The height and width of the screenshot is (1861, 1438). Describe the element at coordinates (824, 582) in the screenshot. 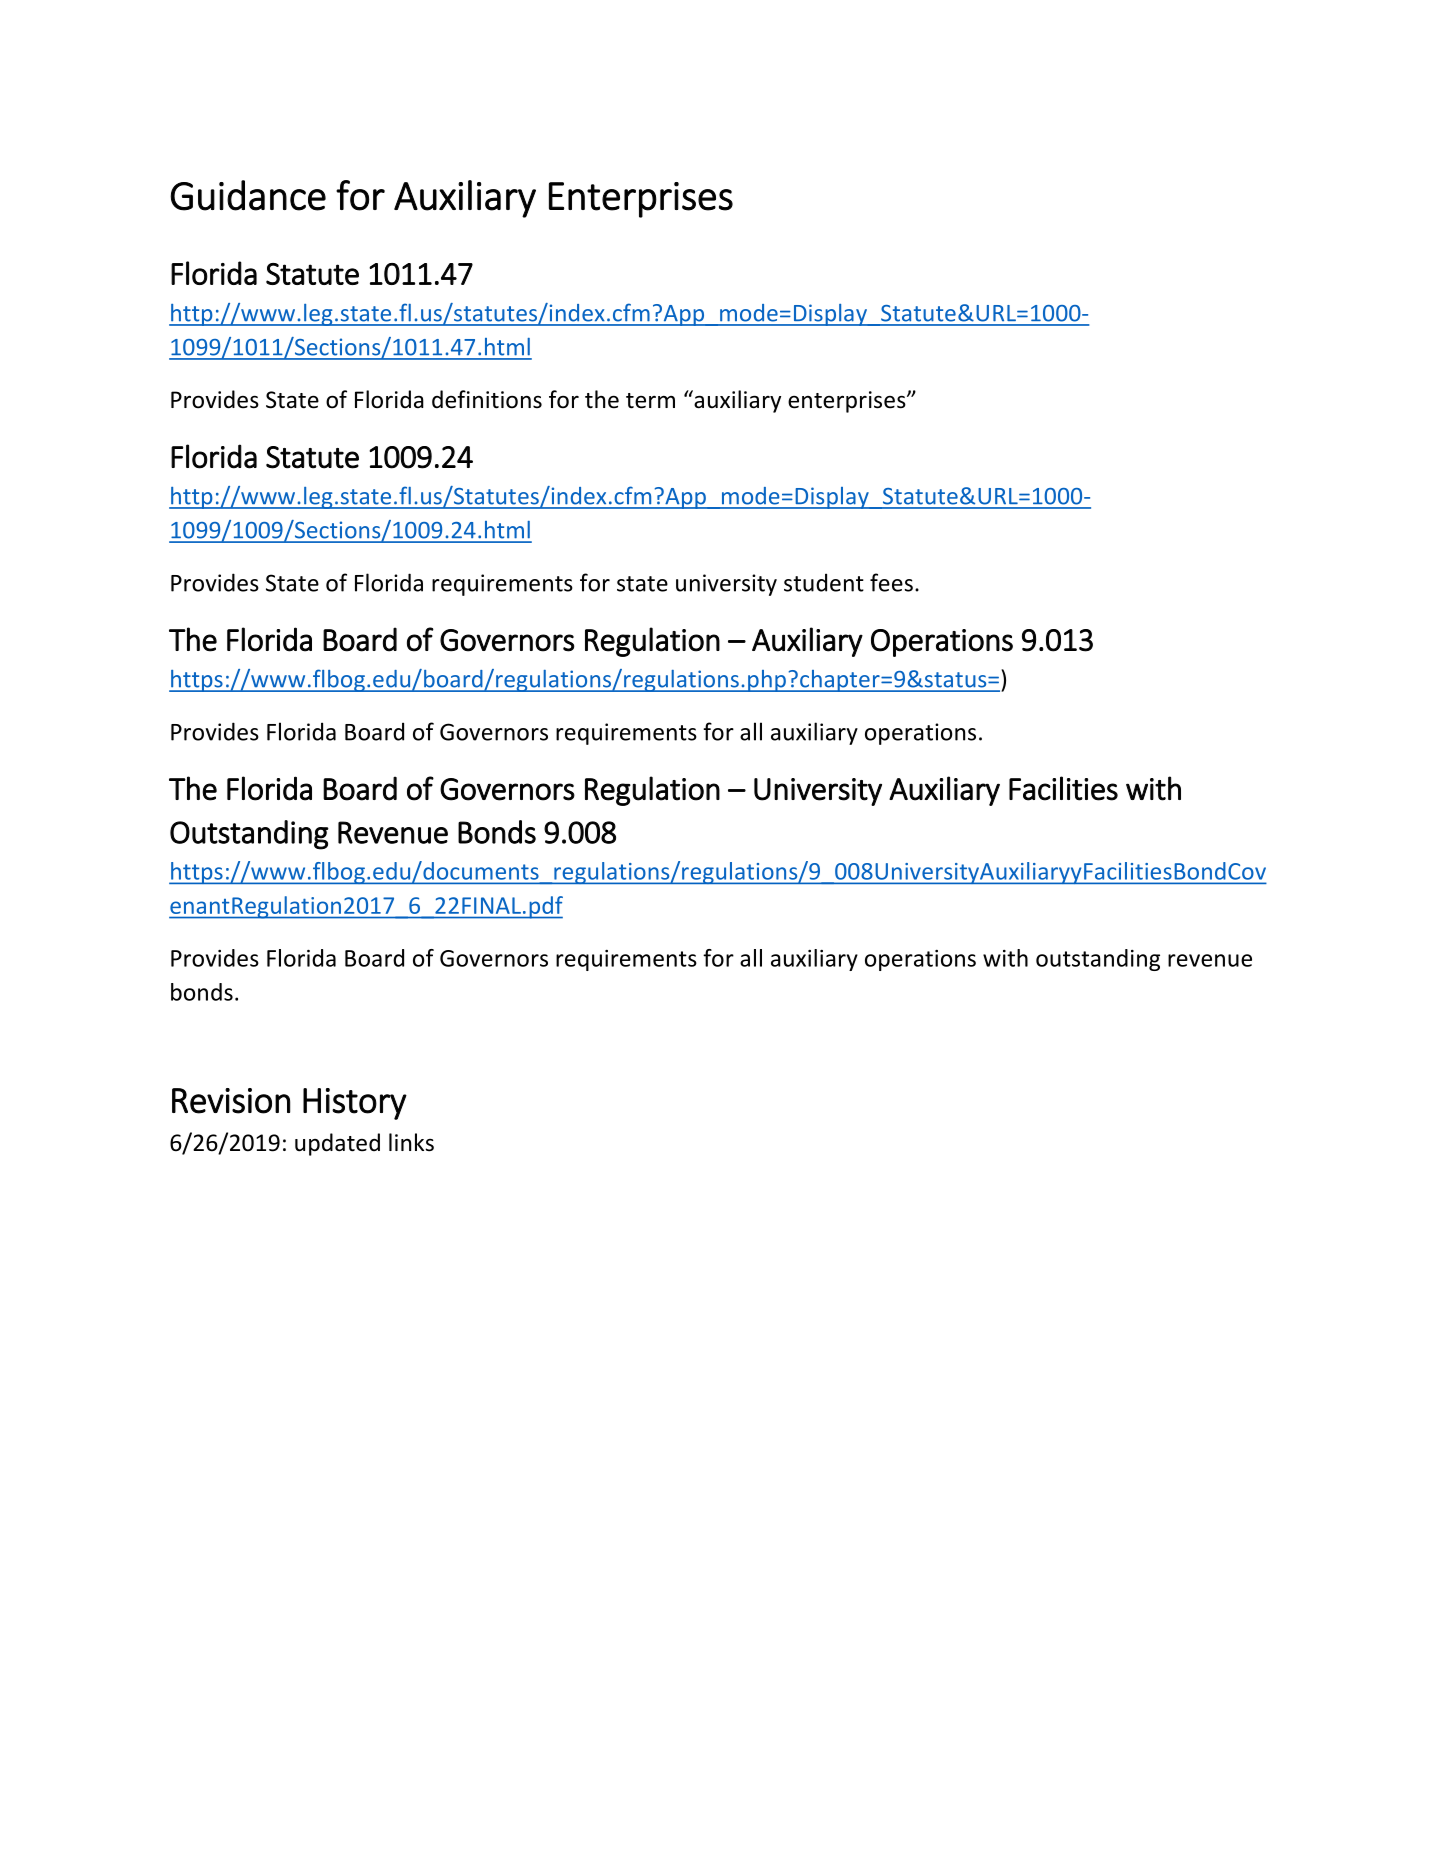

I see `student` at that location.
